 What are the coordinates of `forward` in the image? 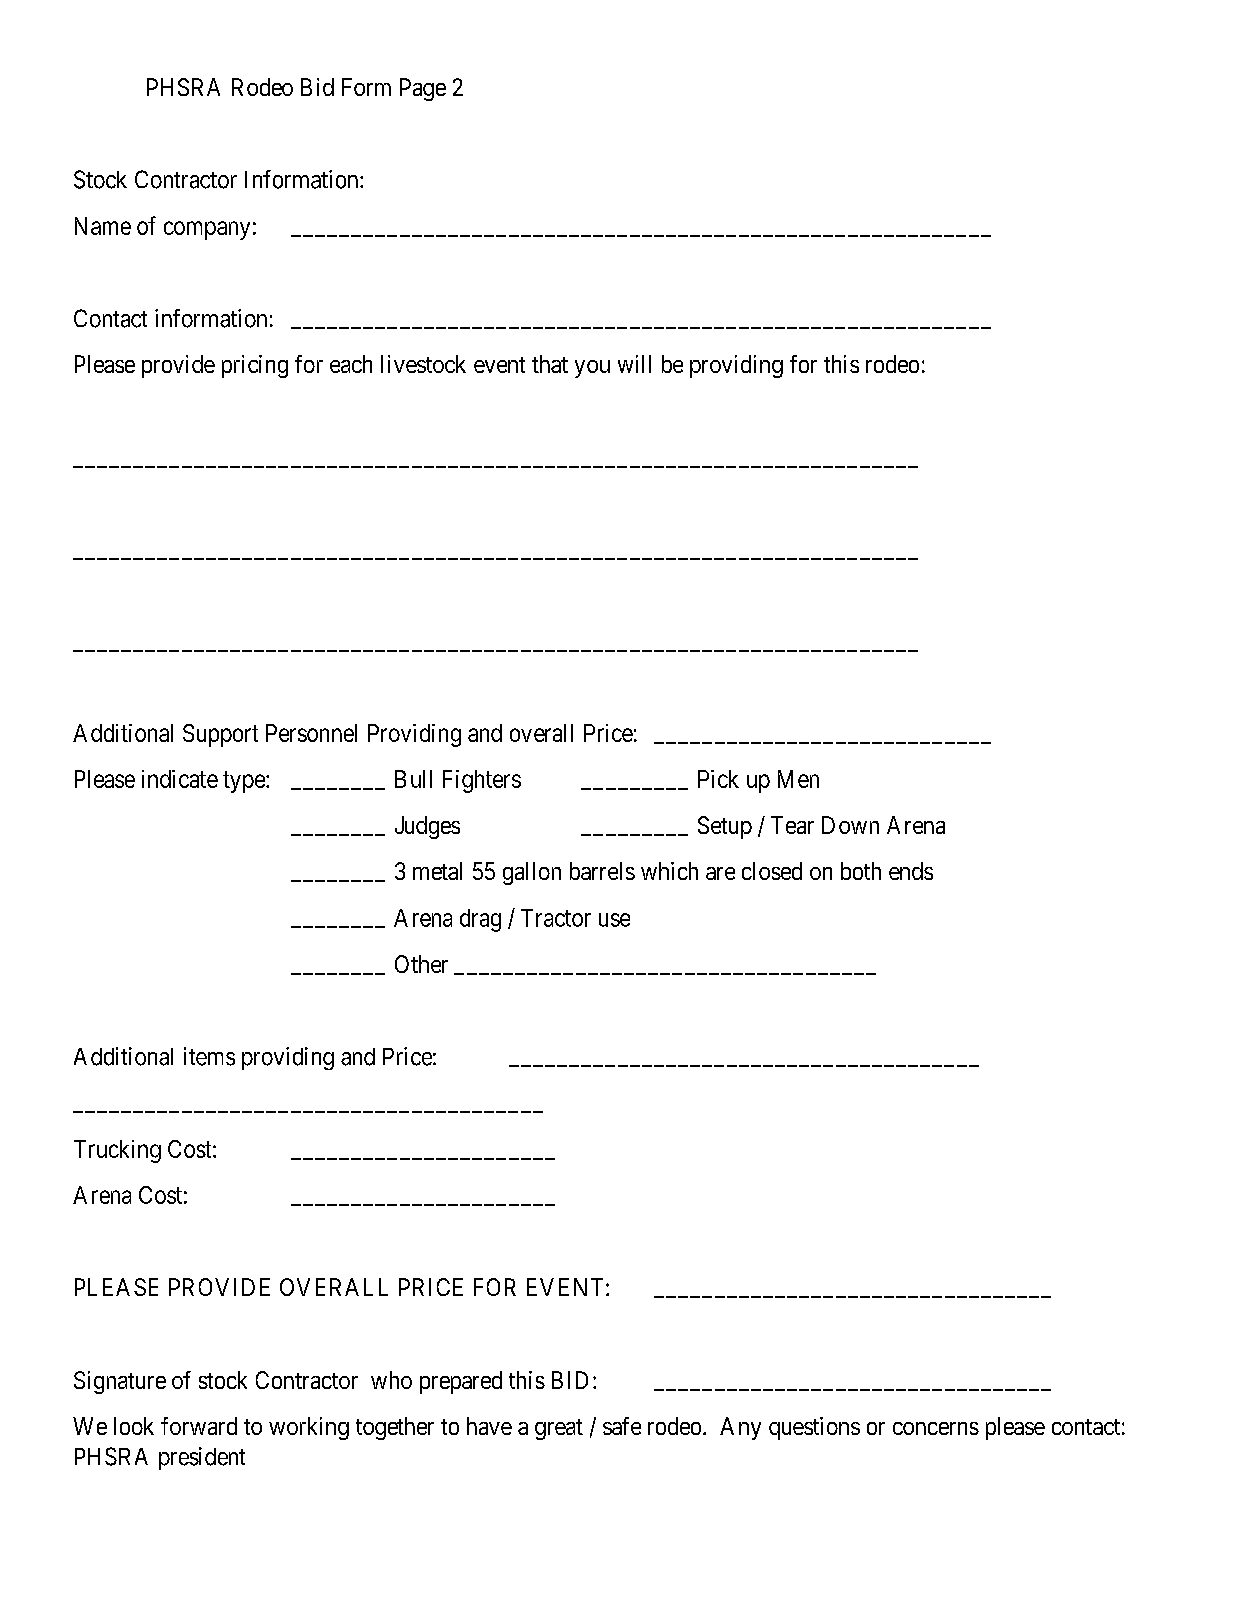 It's located at (199, 1426).
